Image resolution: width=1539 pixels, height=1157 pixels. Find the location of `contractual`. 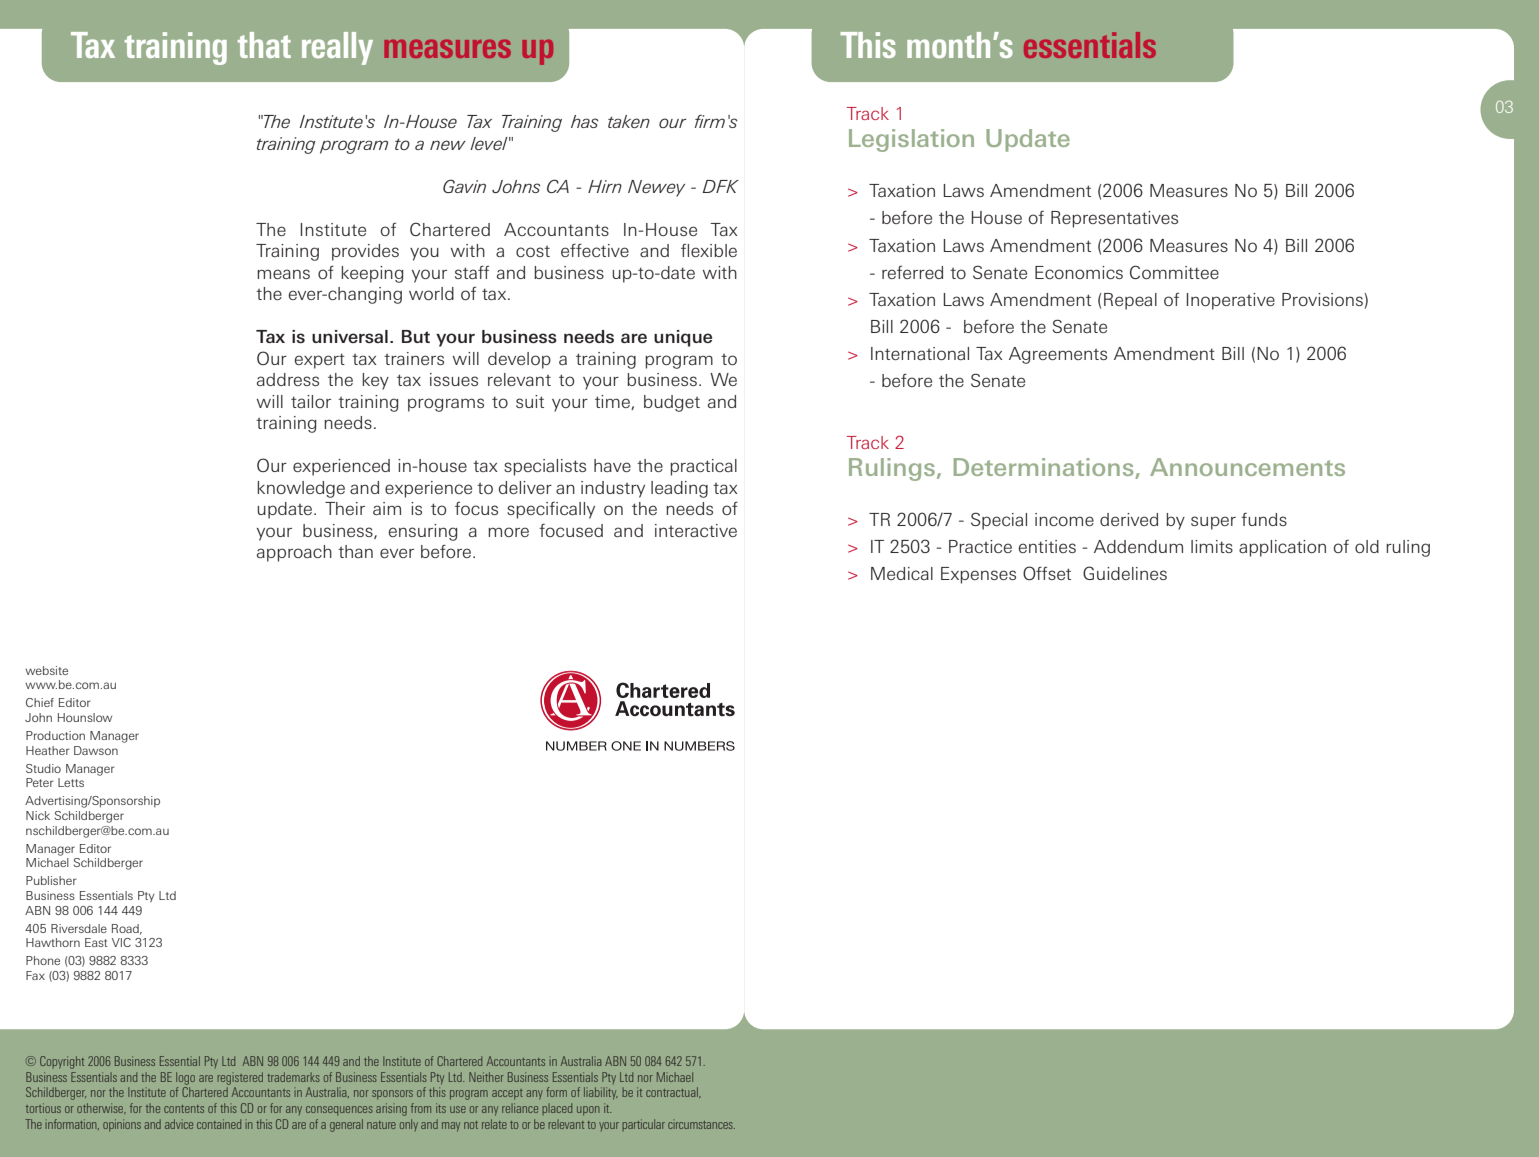

contractual is located at coordinates (673, 1092).
